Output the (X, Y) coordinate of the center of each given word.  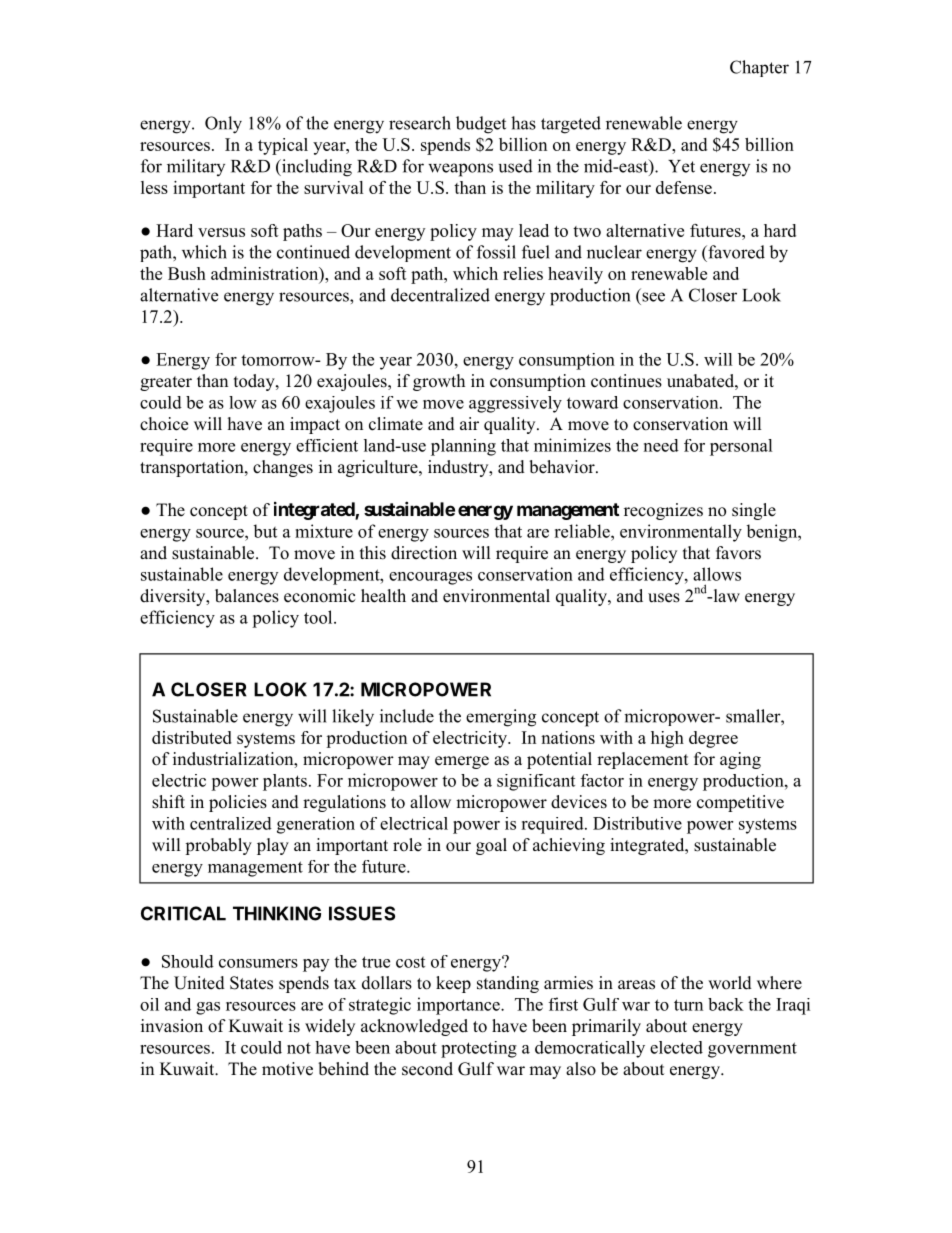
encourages (430, 578)
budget (481, 125)
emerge (462, 762)
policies (238, 803)
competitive (740, 803)
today (255, 382)
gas (208, 1008)
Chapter (759, 68)
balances (247, 596)
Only (223, 125)
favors (738, 553)
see (653, 297)
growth (439, 382)
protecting (479, 1049)
